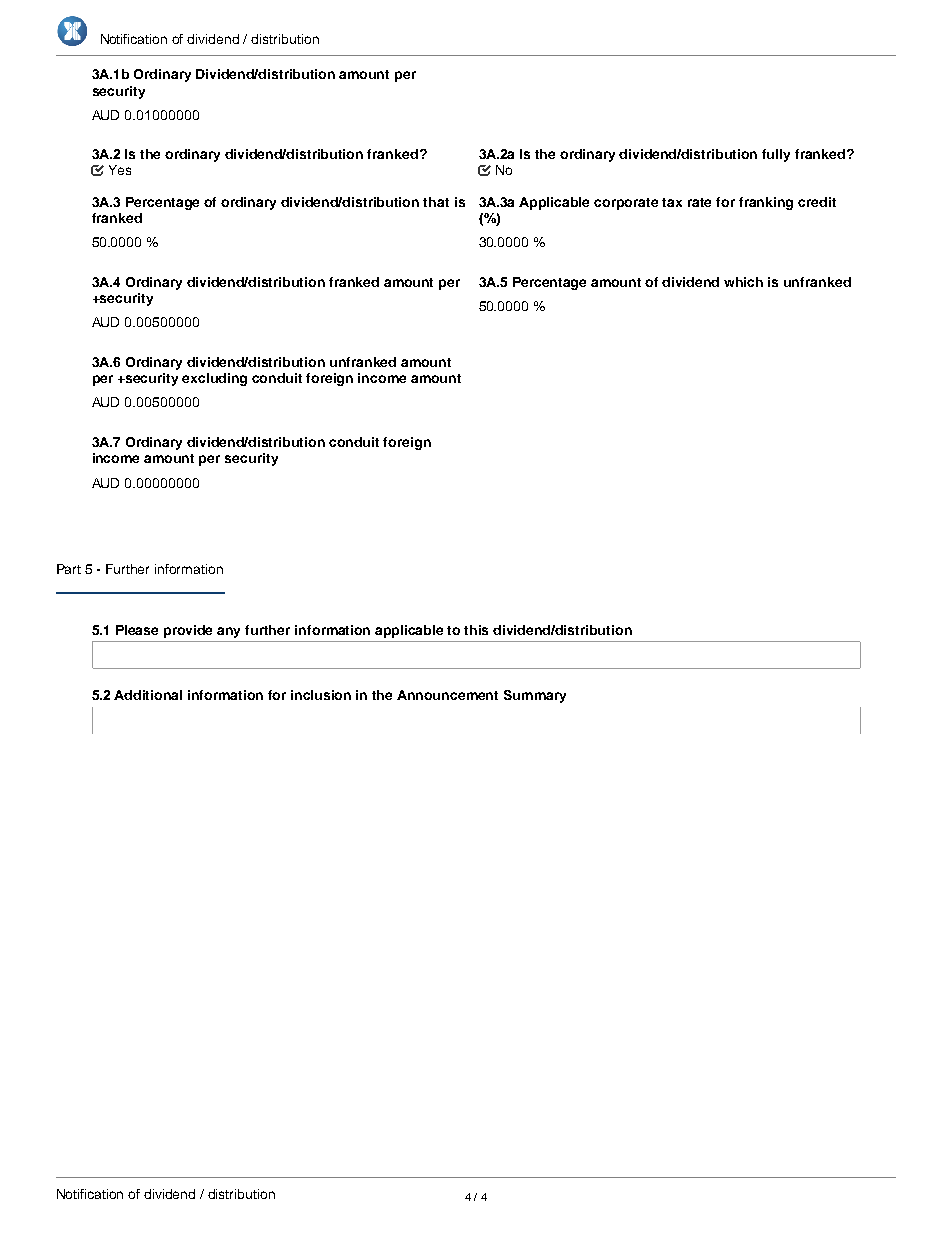 Image resolution: width=952 pixels, height=1233 pixels. Describe the element at coordinates (476, 630) in the screenshot. I see `this` at that location.
